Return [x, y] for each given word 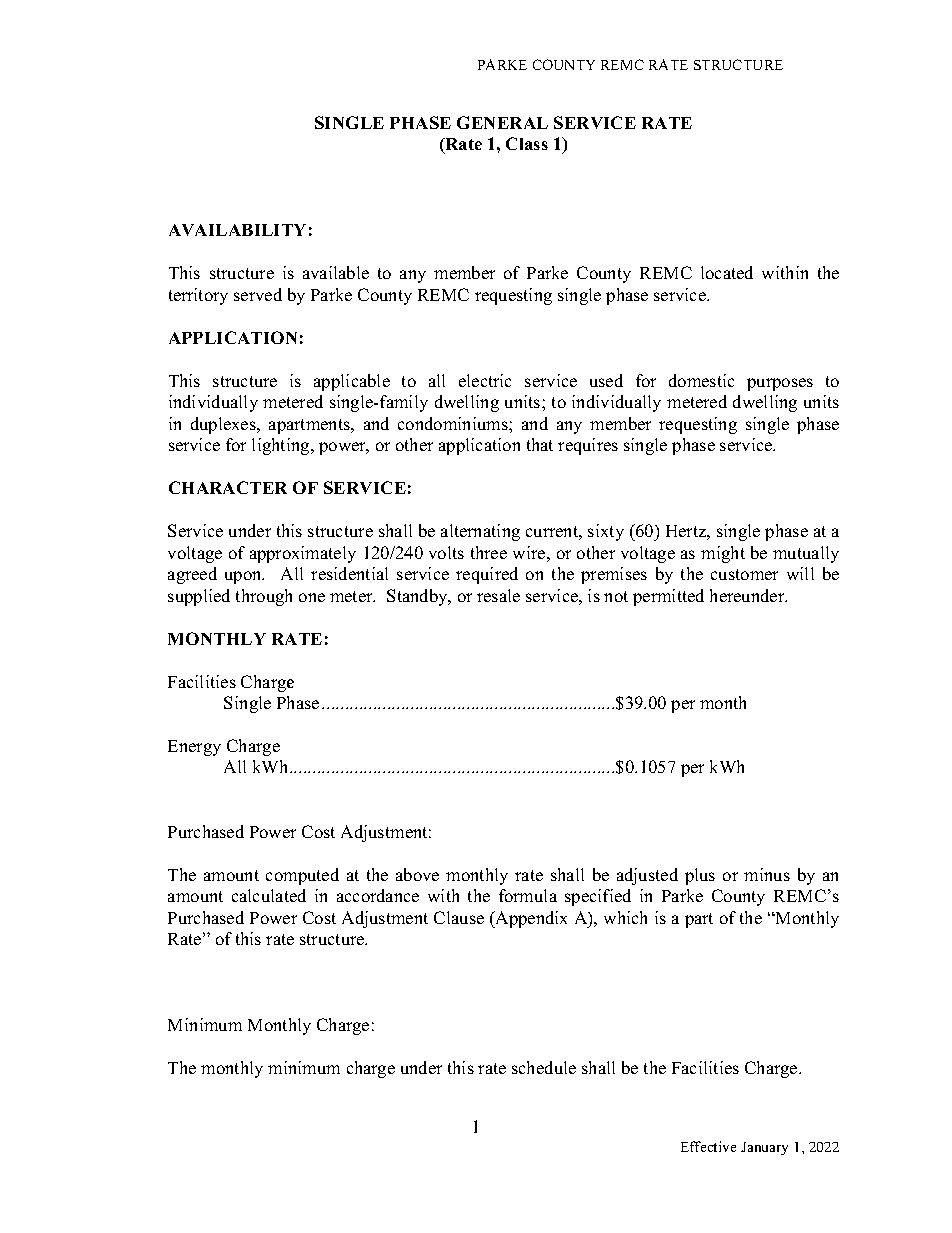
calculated [269, 895]
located [727, 272]
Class [527, 143]
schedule [544, 1067]
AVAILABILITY [237, 230]
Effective [708, 1146]
